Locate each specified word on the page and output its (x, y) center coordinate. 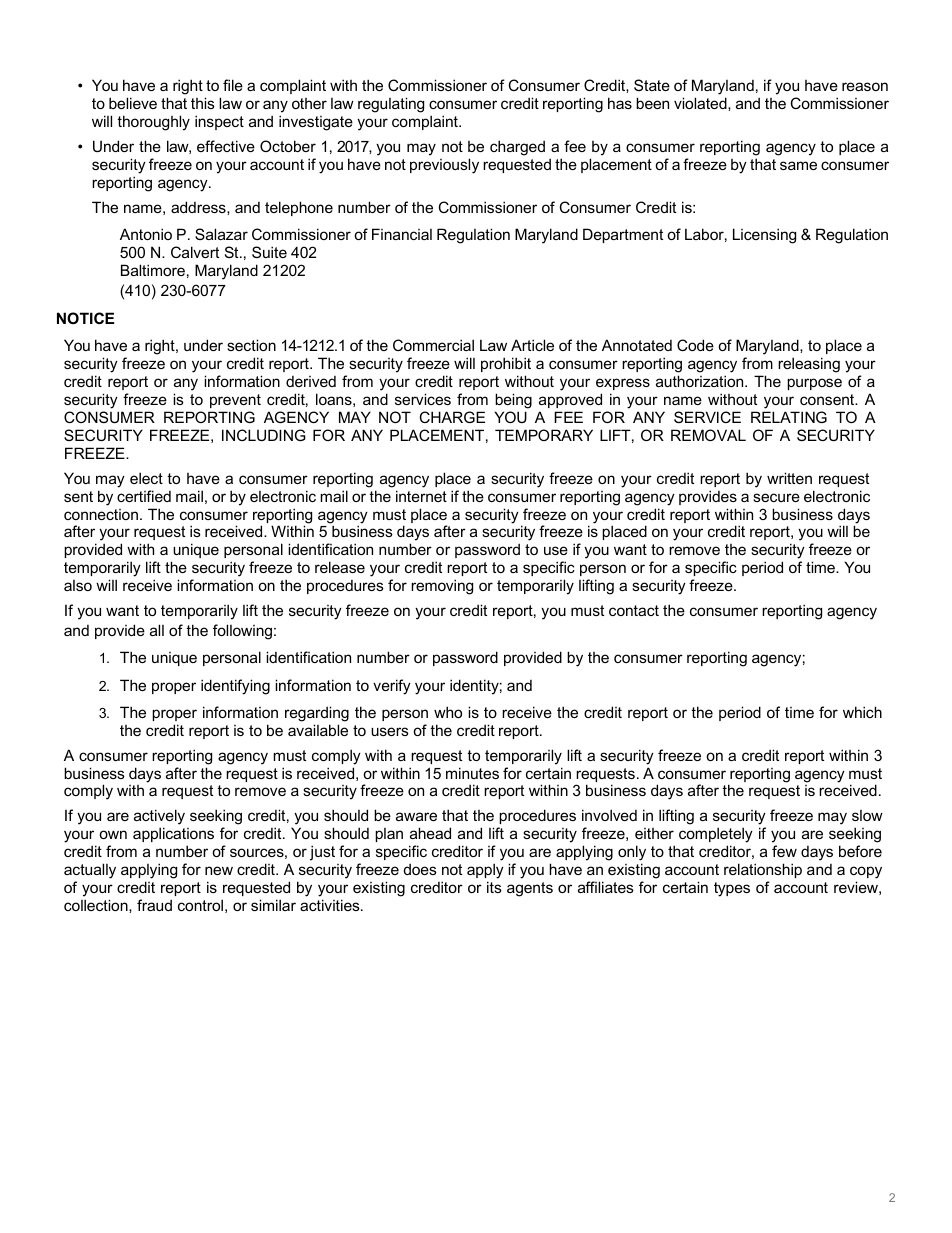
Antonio (146, 234)
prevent (235, 401)
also (78, 585)
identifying (235, 687)
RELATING (789, 417)
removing (442, 587)
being (513, 401)
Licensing (764, 236)
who (448, 712)
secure (776, 497)
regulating (391, 105)
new (219, 870)
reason (865, 86)
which (862, 712)
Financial (402, 234)
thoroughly (153, 123)
